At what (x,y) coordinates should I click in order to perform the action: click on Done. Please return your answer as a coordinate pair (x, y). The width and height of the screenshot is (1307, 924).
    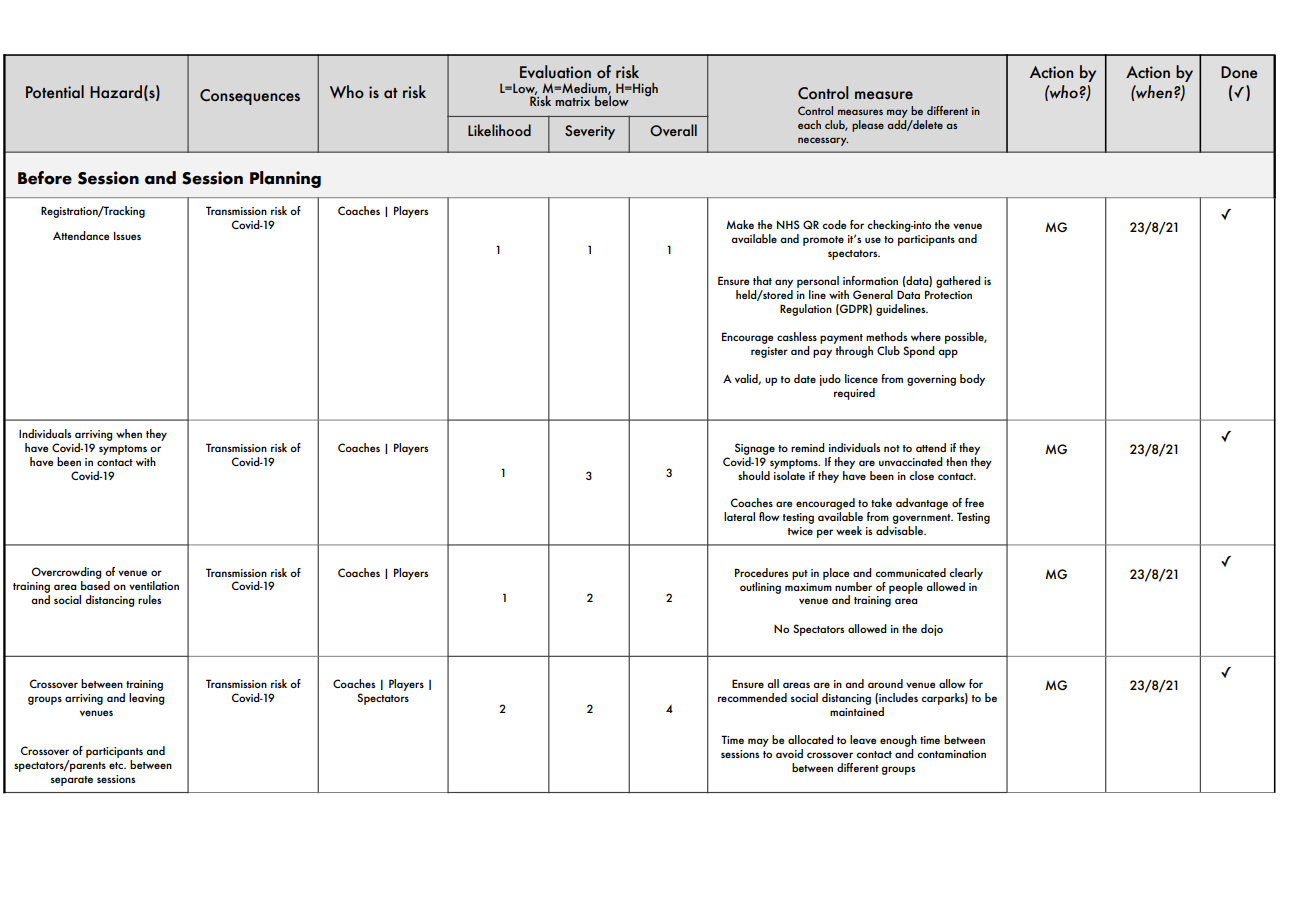
    Looking at the image, I should click on (1239, 72).
